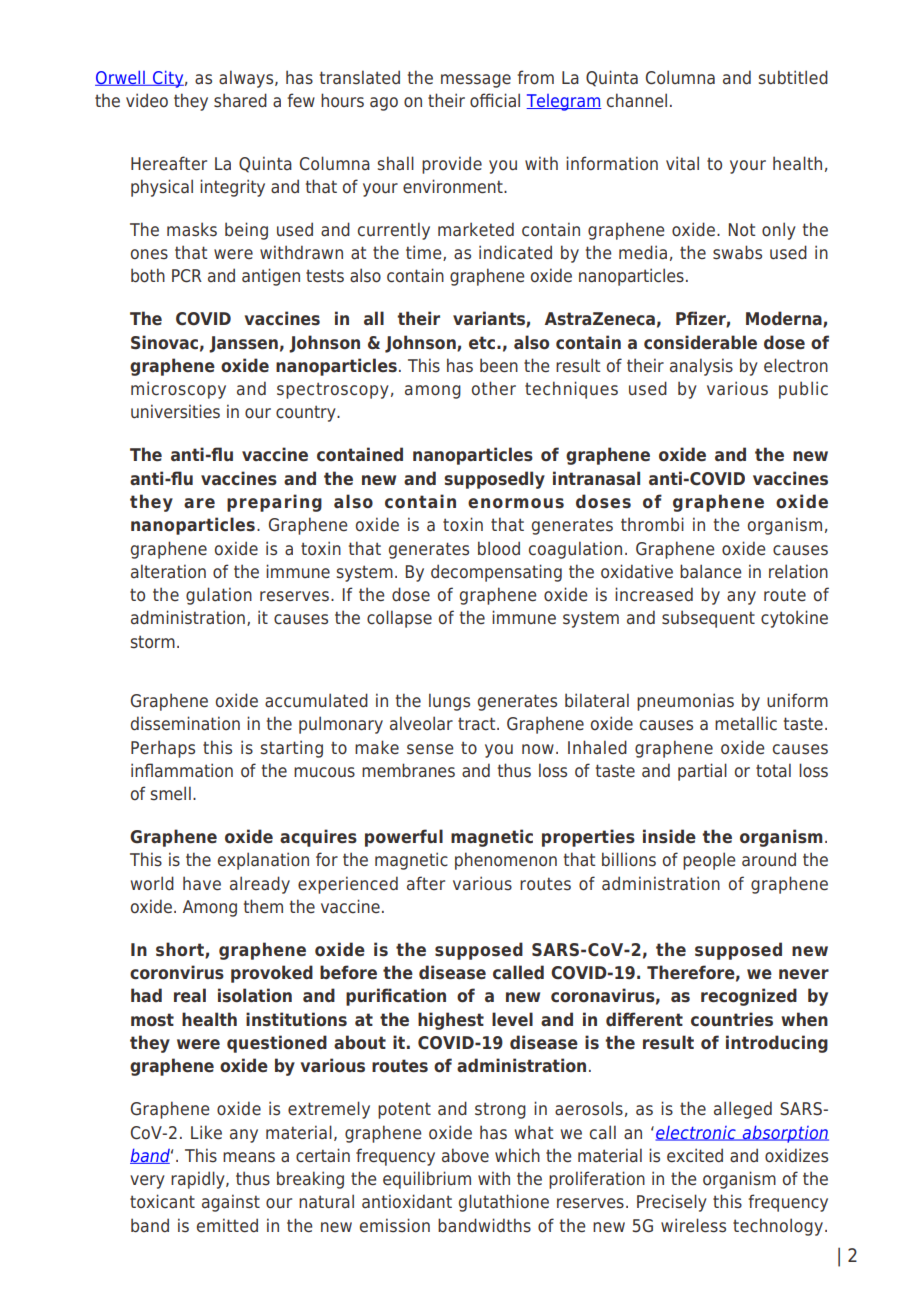 The width and height of the image is (924, 1308). I want to click on recognized, so click(749, 997).
